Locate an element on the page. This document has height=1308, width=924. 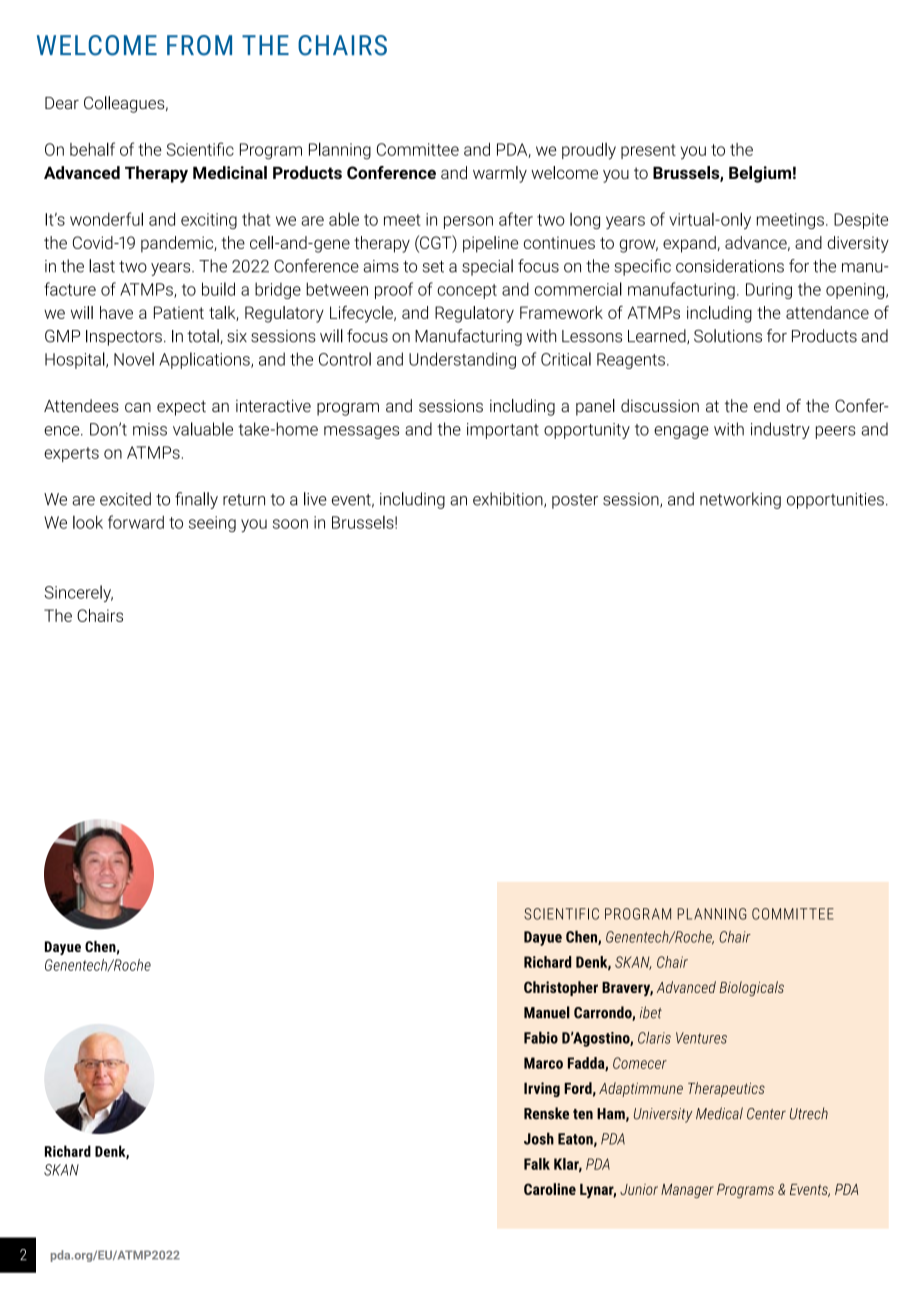
exhibition is located at coordinates (509, 500).
